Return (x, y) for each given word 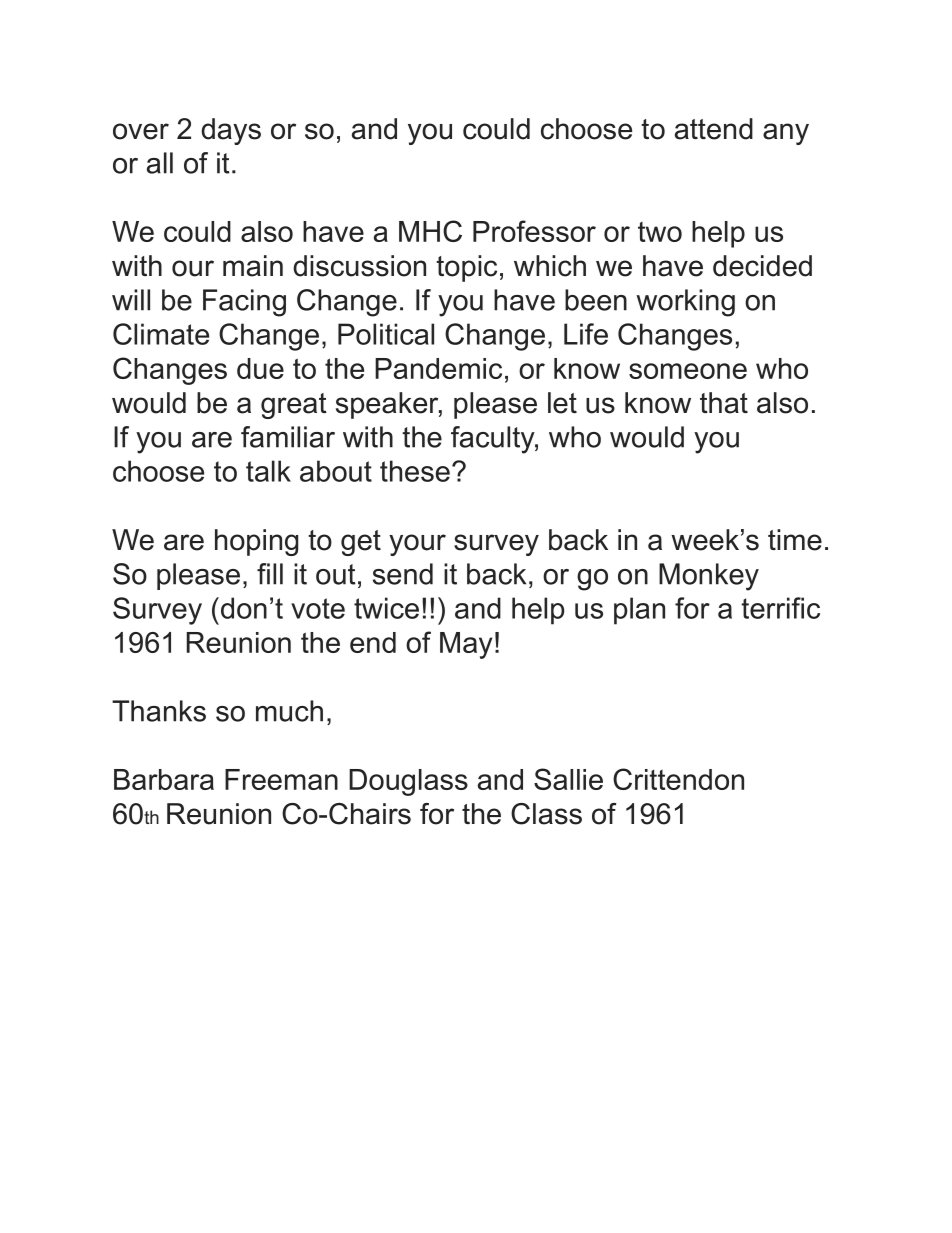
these (415, 471)
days (231, 131)
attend (714, 129)
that (724, 403)
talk (268, 471)
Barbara (164, 779)
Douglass (408, 782)
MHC (430, 231)
